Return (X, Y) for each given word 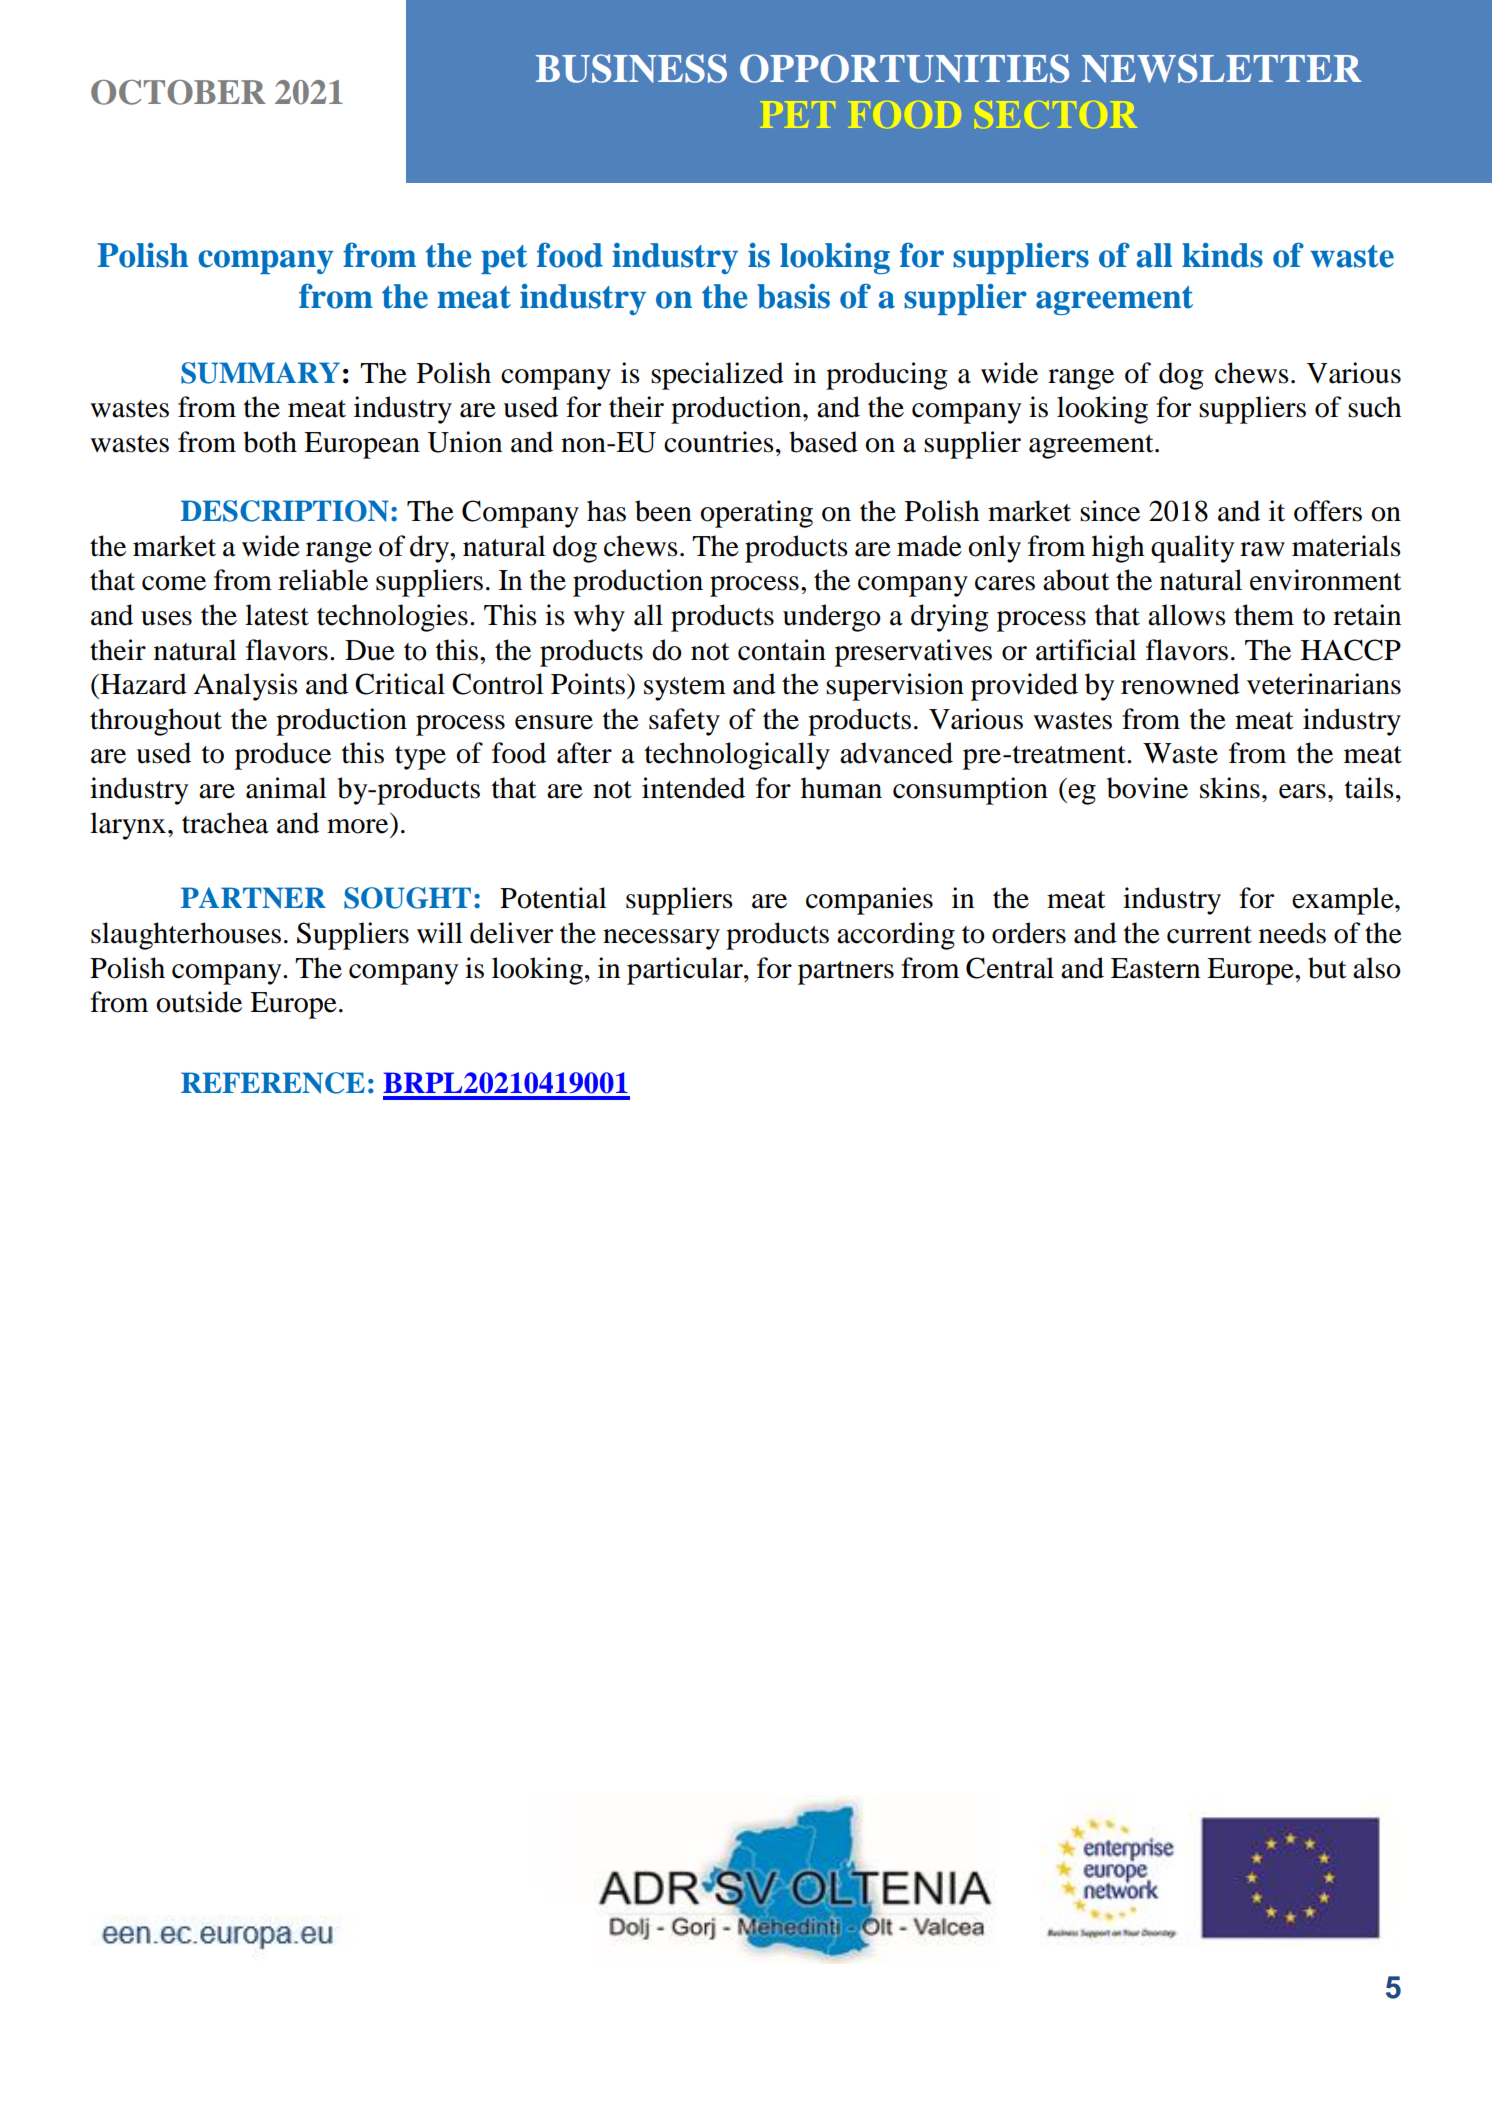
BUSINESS (631, 68)
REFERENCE (273, 1083)
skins (1230, 788)
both (270, 442)
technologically (737, 756)
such (1374, 407)
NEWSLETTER (1222, 68)
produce (283, 756)
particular (686, 971)
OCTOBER (178, 92)
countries (719, 442)
